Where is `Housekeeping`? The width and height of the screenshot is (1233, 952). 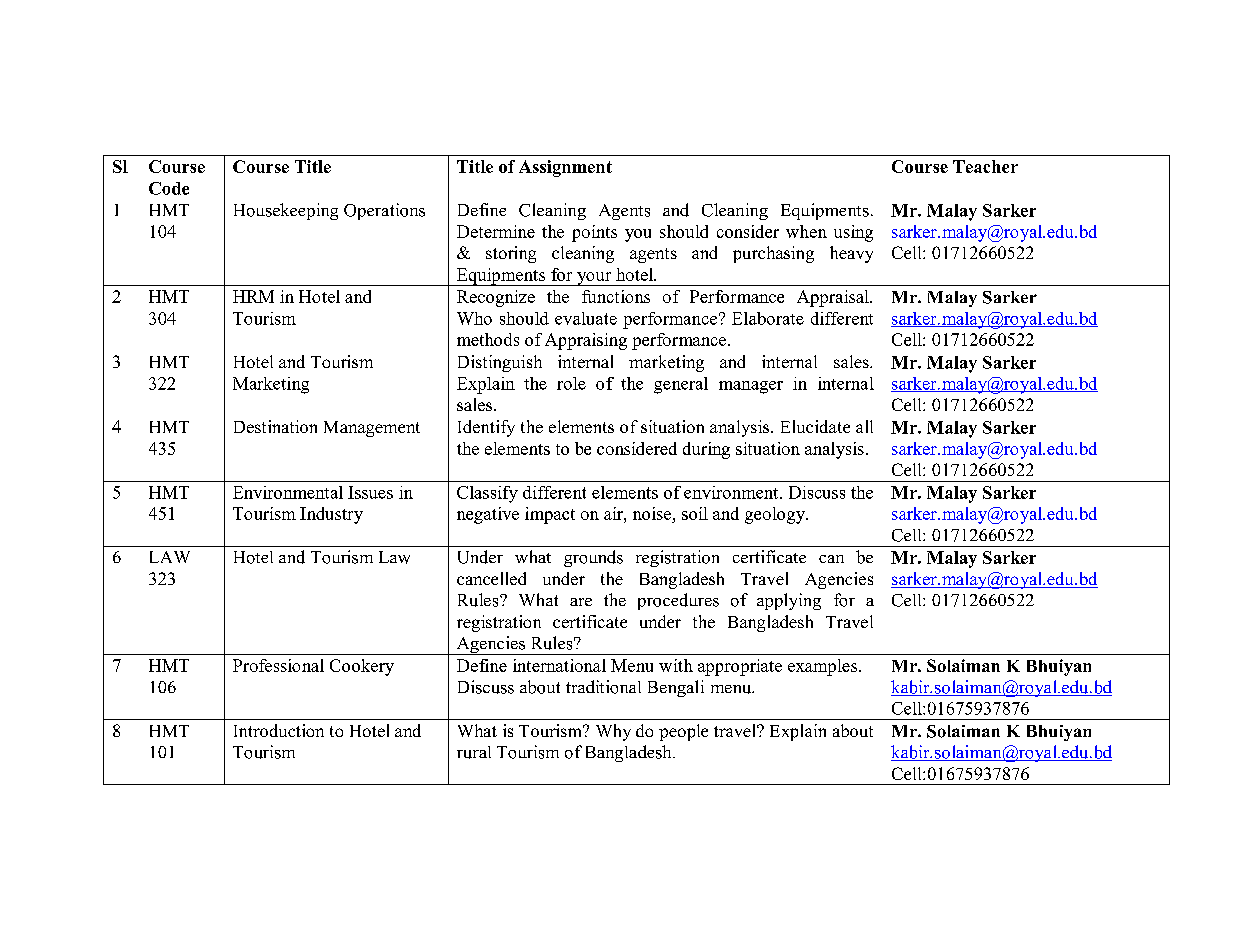 Housekeeping is located at coordinates (286, 211).
